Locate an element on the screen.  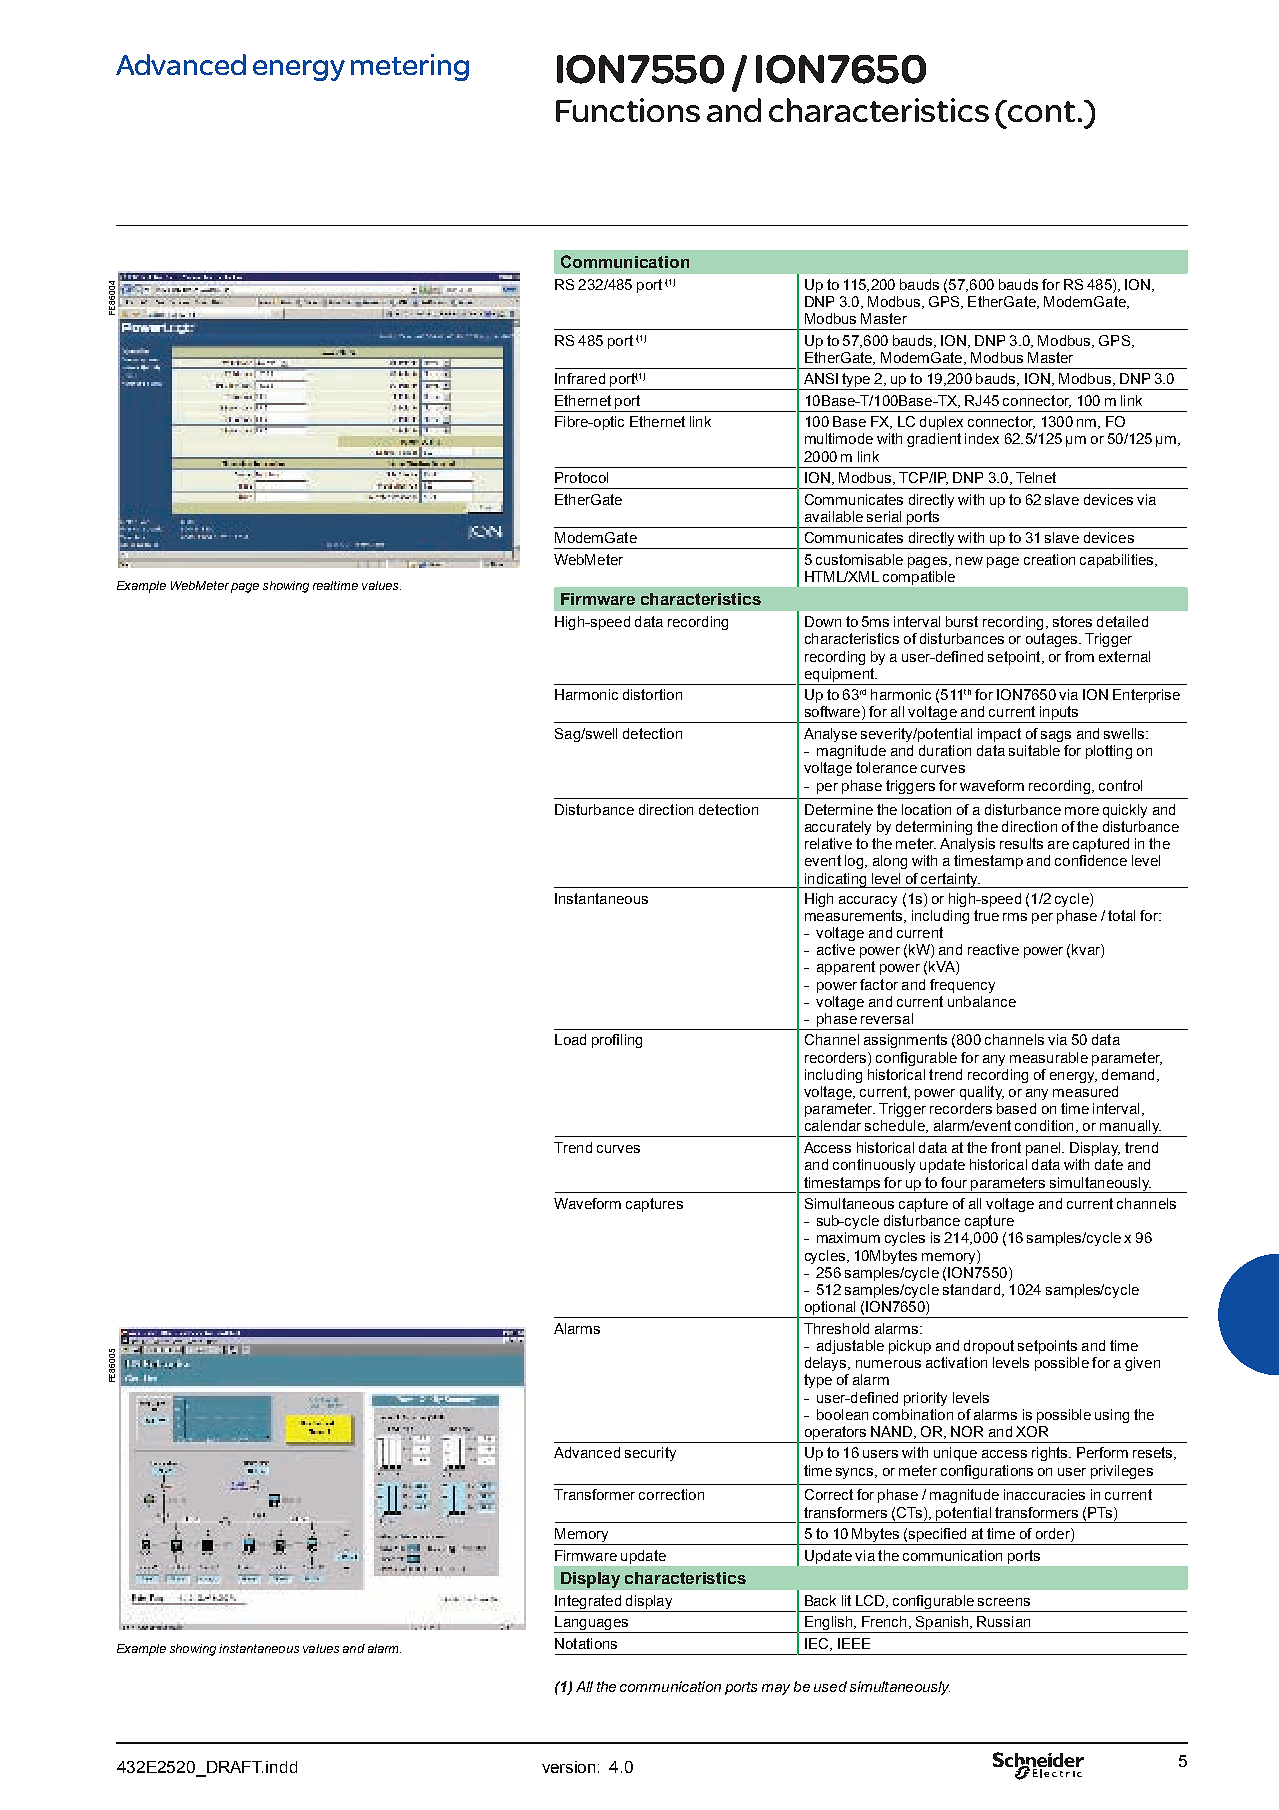
Functions is located at coordinates (628, 110).
